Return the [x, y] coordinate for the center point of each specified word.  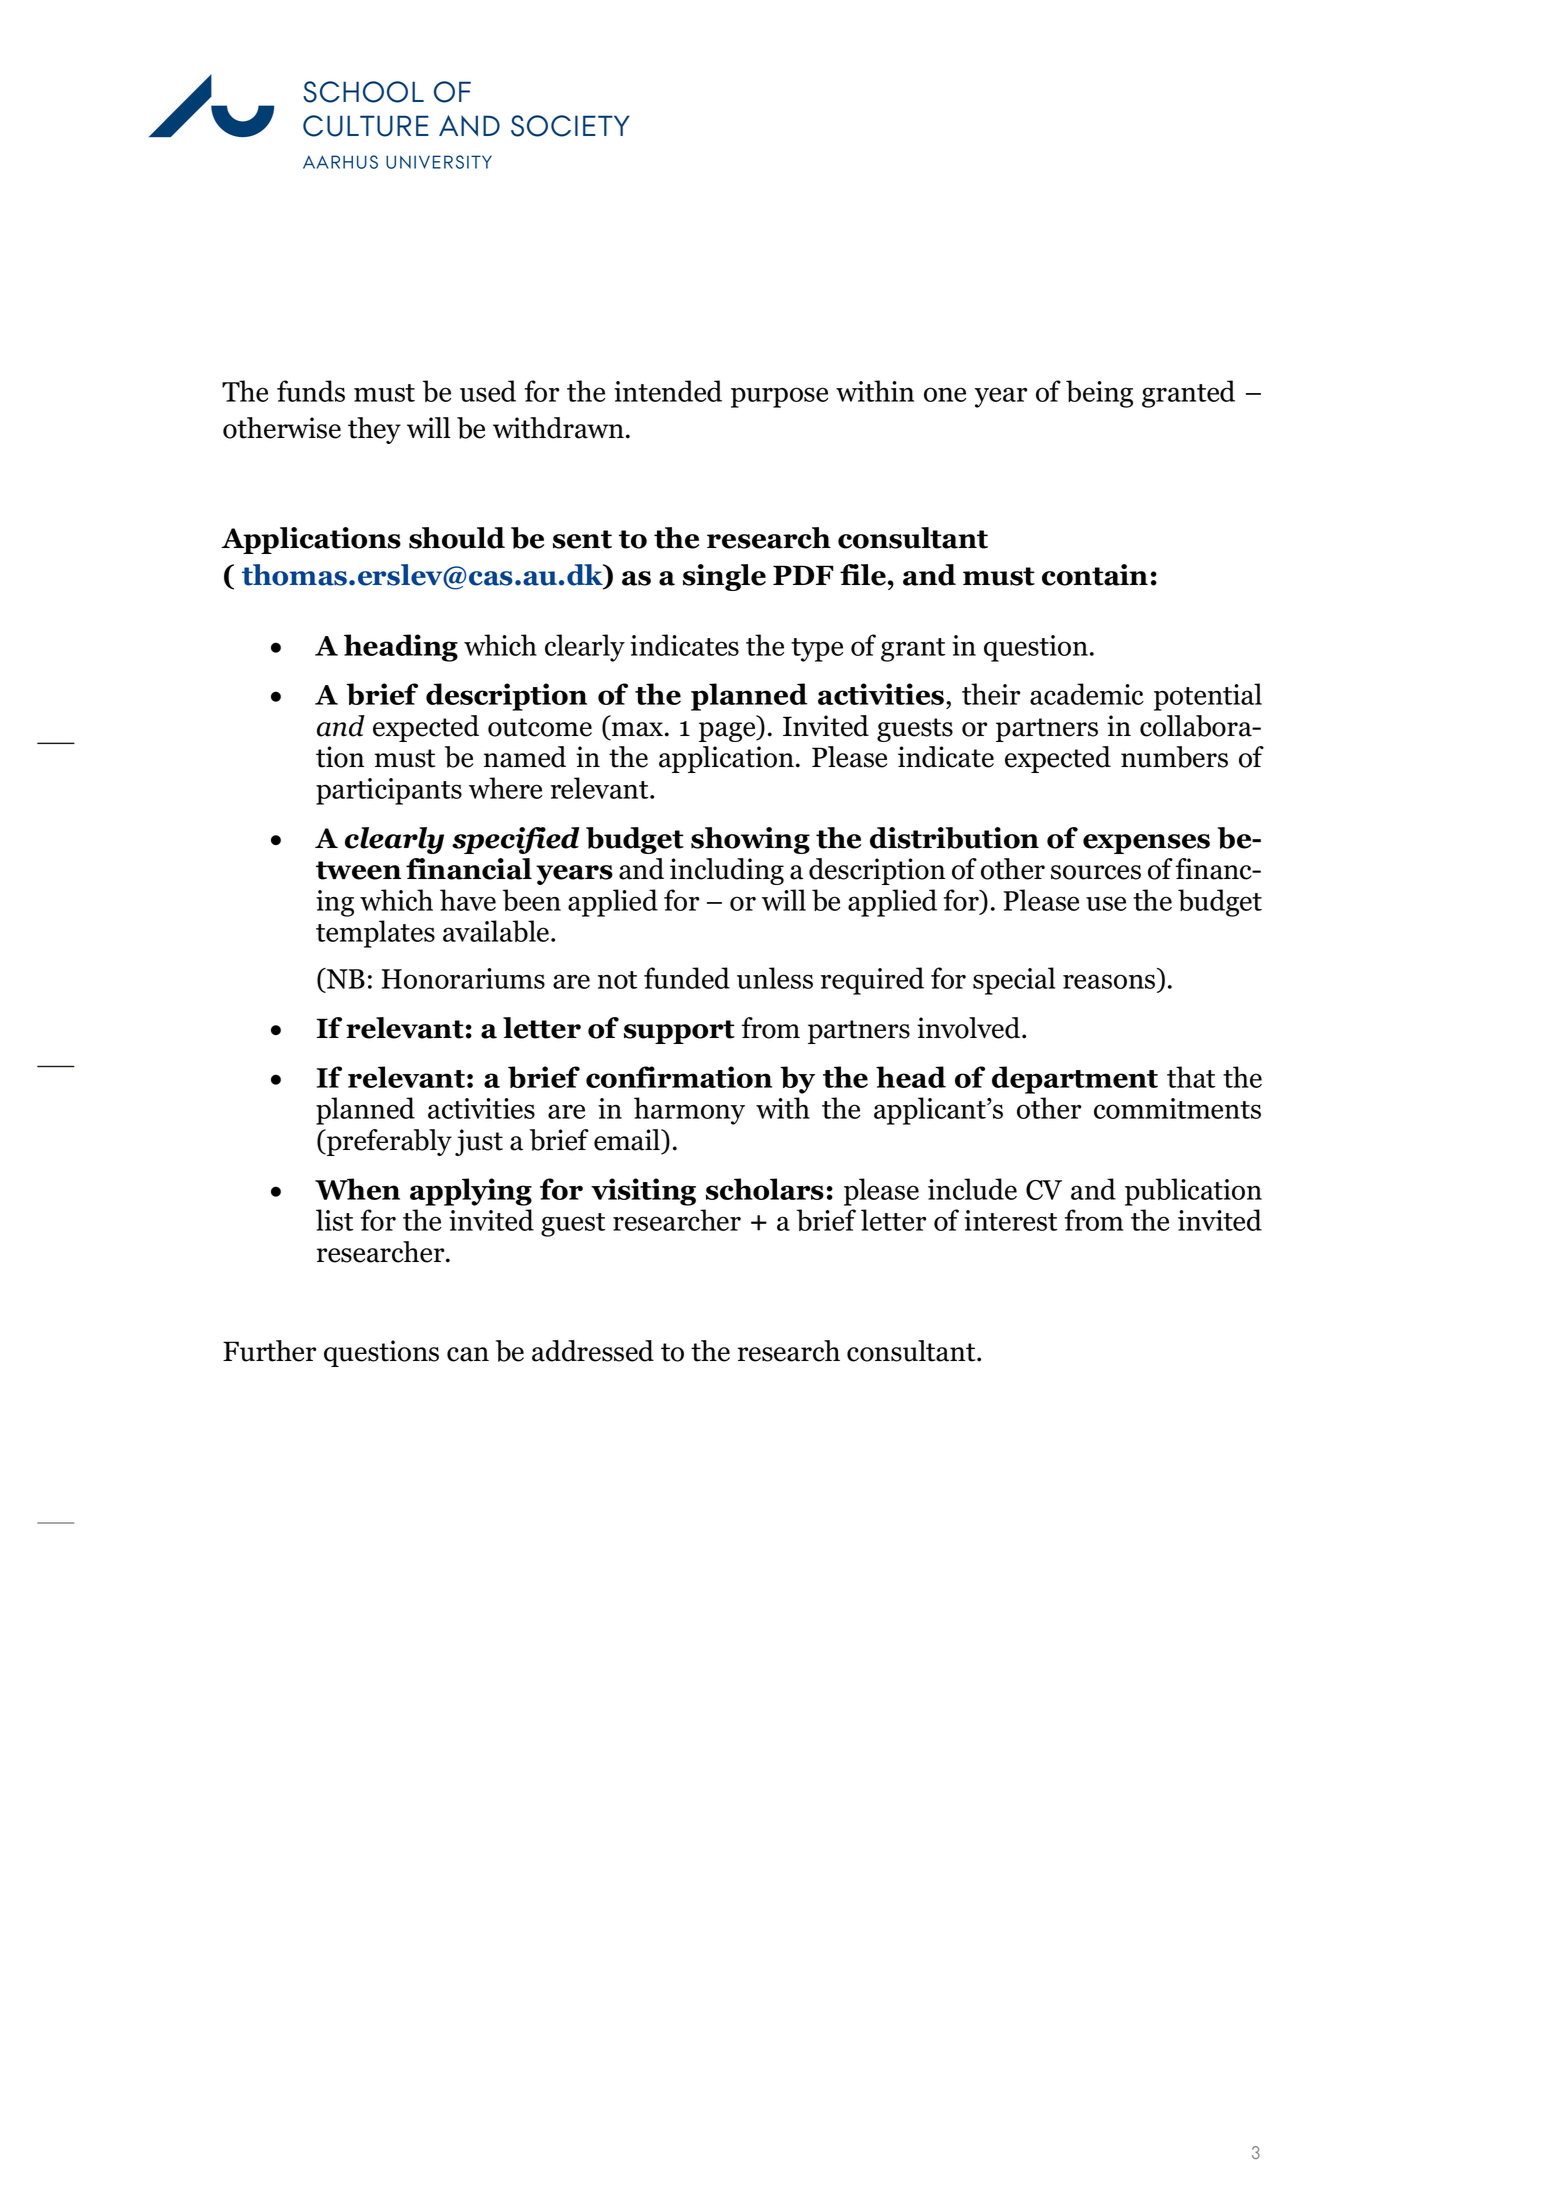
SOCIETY [570, 126]
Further [269, 1351]
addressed [593, 1351]
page [728, 732]
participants [389, 791]
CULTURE [366, 126]
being [1099, 394]
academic [1087, 694]
